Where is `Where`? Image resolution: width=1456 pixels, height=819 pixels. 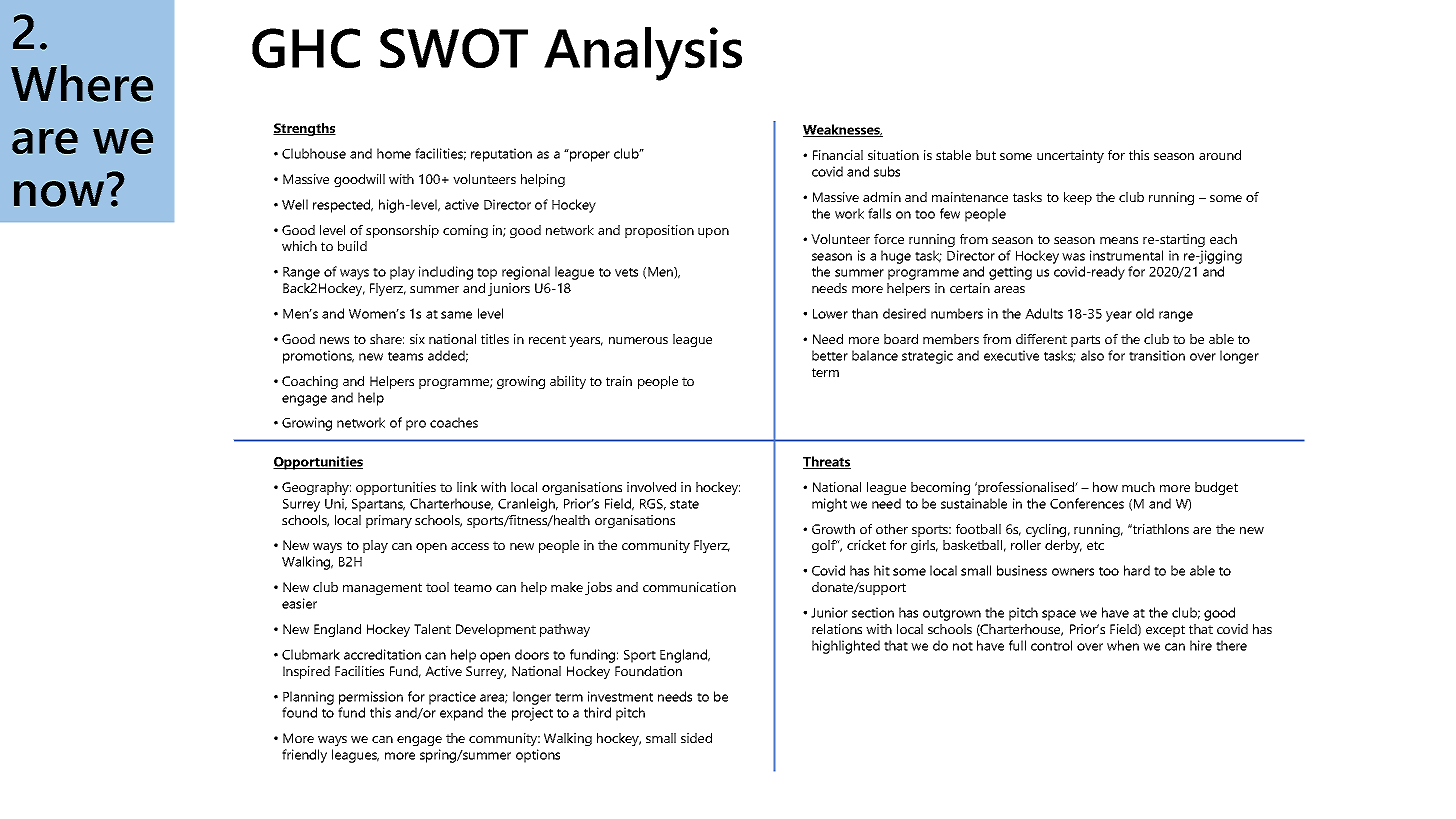
Where is located at coordinates (82, 83).
